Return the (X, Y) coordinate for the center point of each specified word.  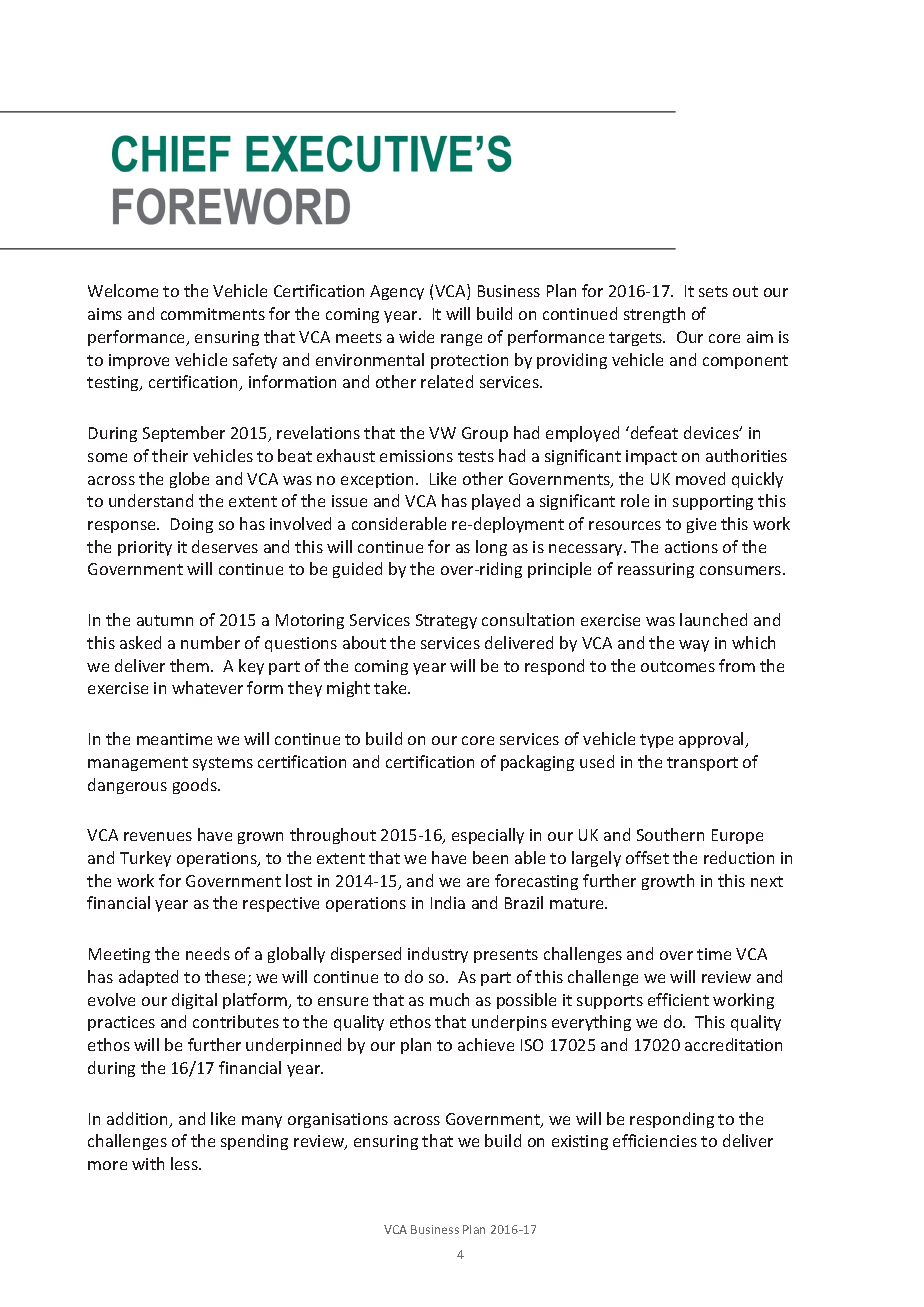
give (701, 525)
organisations (338, 1120)
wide (416, 336)
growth (668, 882)
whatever (207, 687)
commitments (213, 314)
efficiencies (655, 1140)
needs (208, 953)
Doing (192, 525)
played (496, 502)
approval (712, 740)
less (185, 1163)
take (391, 687)
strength (654, 315)
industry (438, 955)
